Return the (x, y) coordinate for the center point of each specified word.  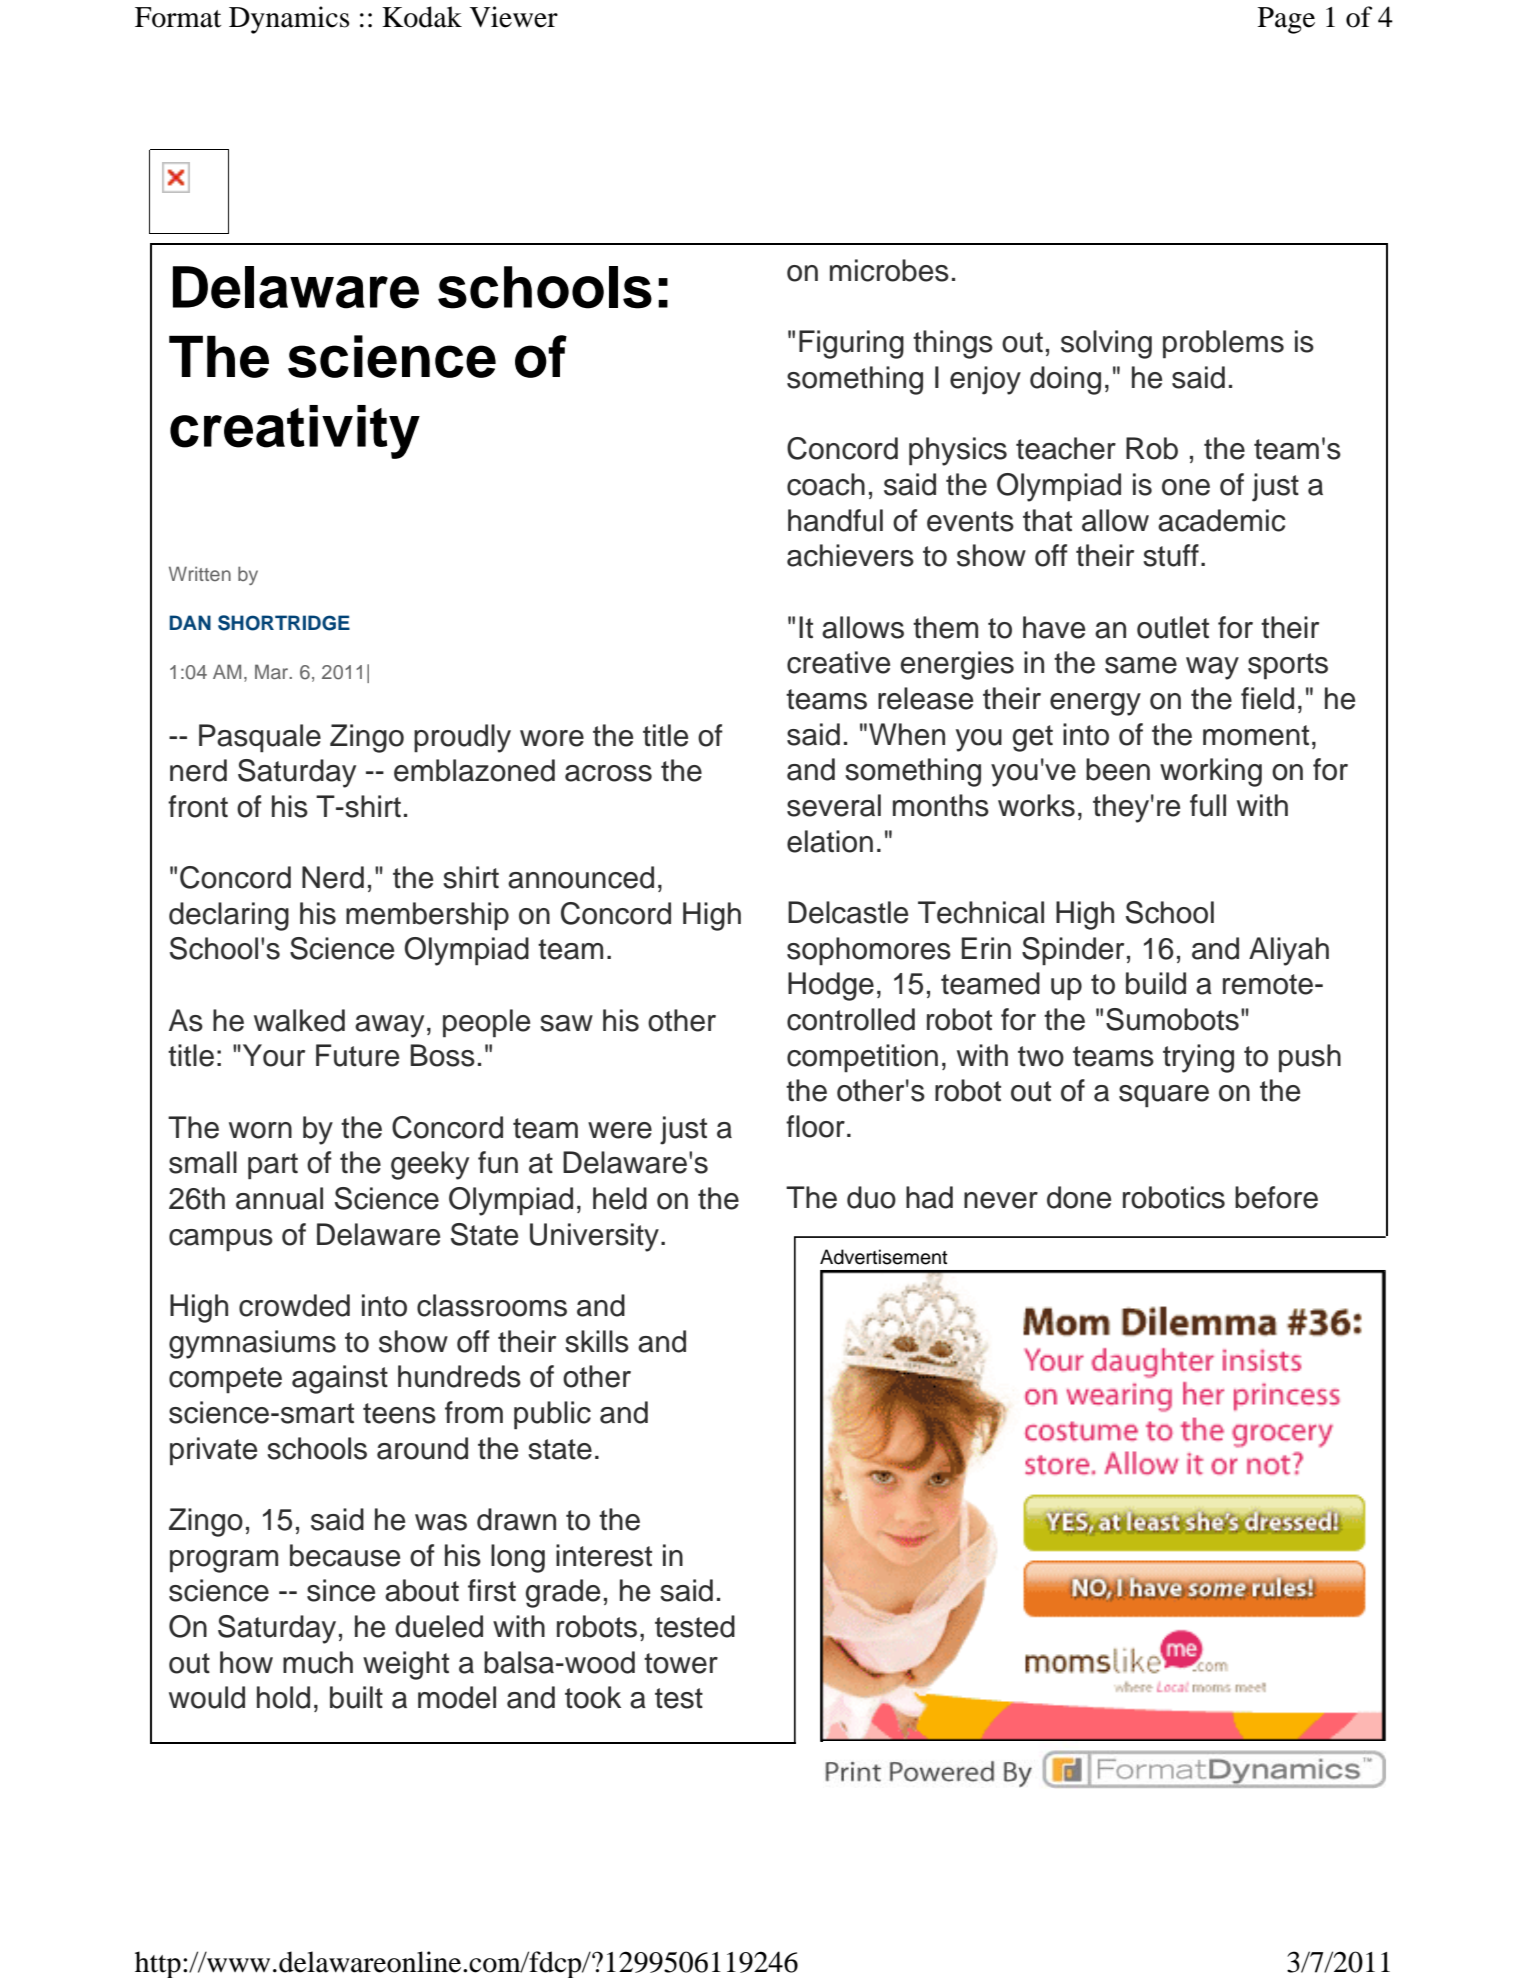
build (1156, 983)
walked (299, 1020)
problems (1223, 344)
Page (1286, 20)
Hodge (831, 986)
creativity (295, 432)
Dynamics (289, 20)
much (318, 1662)
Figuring (851, 344)
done (1079, 1197)
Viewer (514, 17)
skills (597, 1341)
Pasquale (260, 738)
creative (838, 662)
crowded (294, 1305)
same (1141, 665)
